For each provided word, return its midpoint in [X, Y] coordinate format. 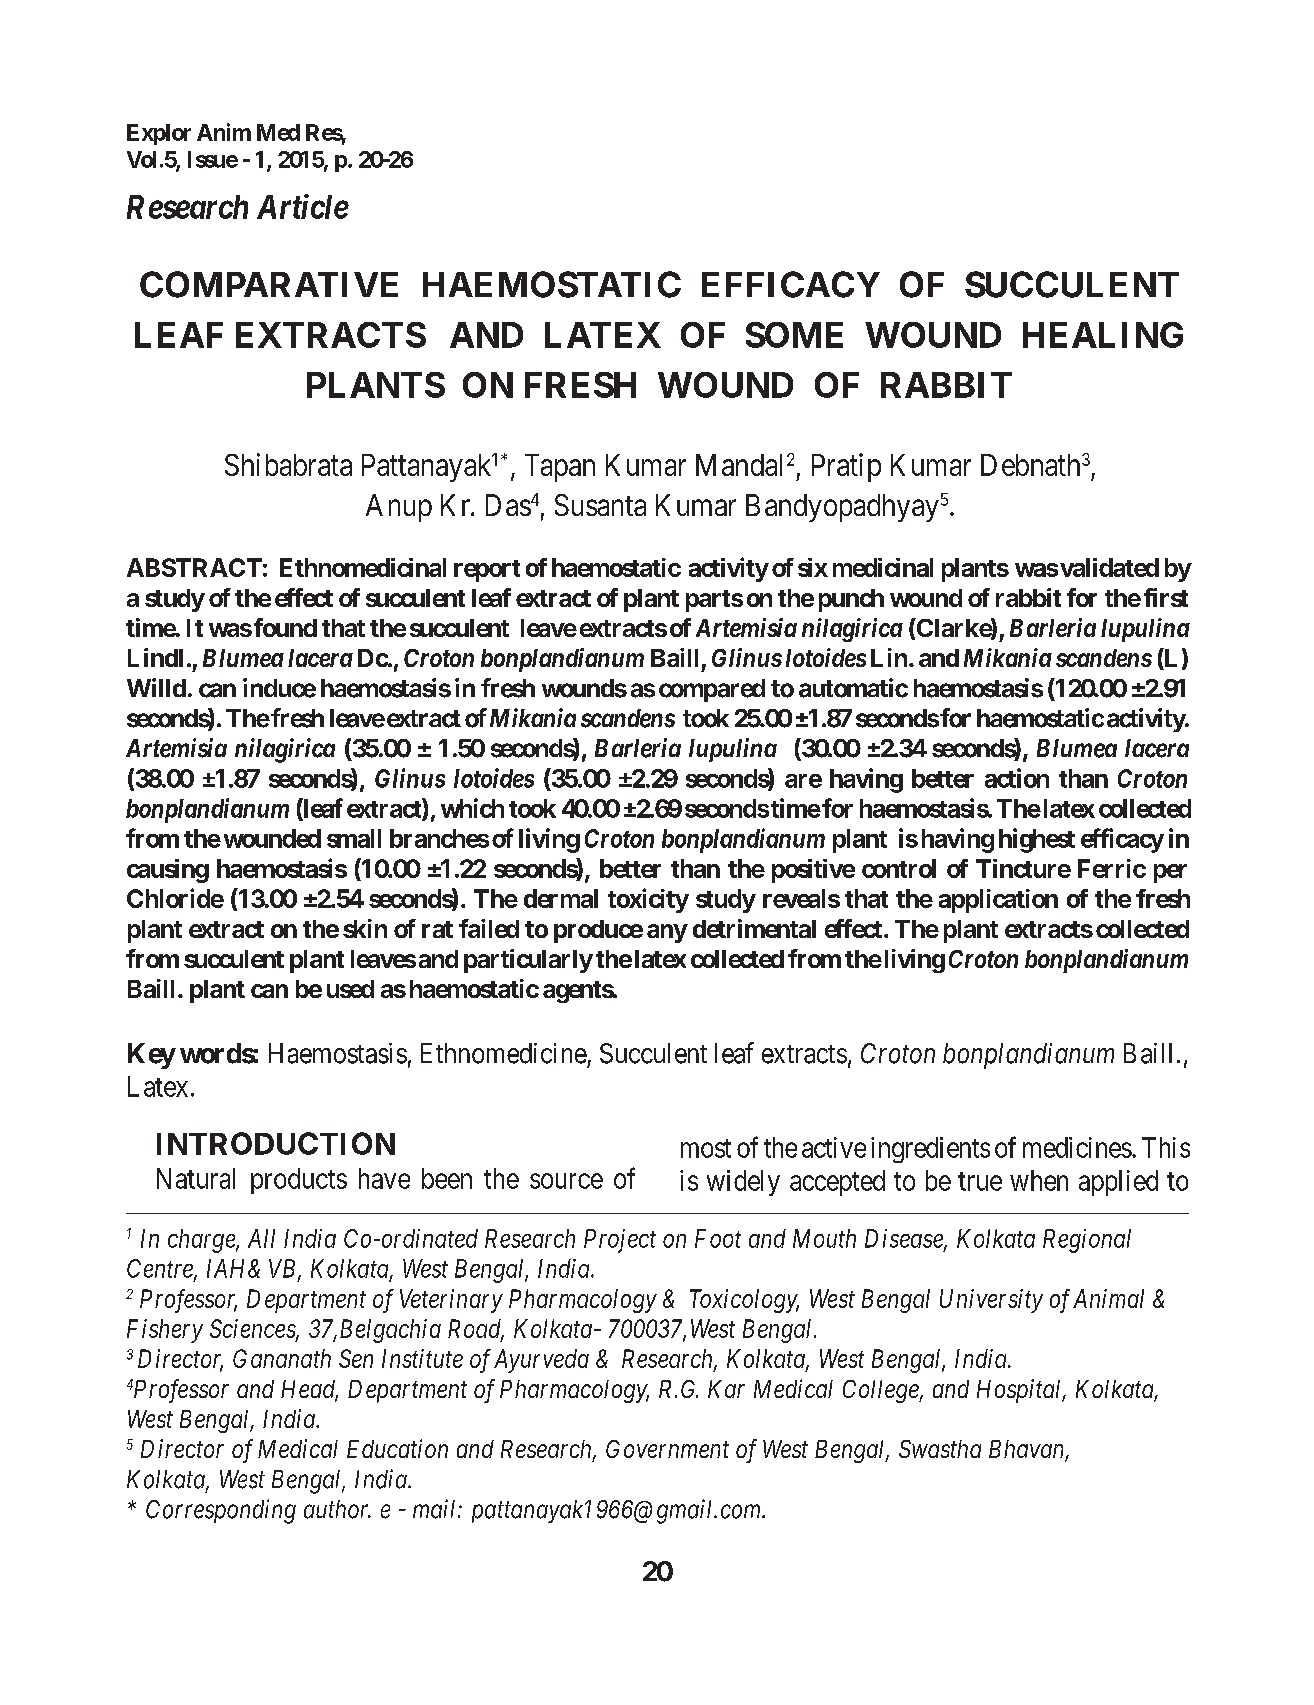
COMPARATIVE [269, 284]
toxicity [648, 900]
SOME [794, 335]
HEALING [1103, 335]
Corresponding [221, 1511]
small [354, 838]
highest [1037, 840]
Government [667, 1449]
